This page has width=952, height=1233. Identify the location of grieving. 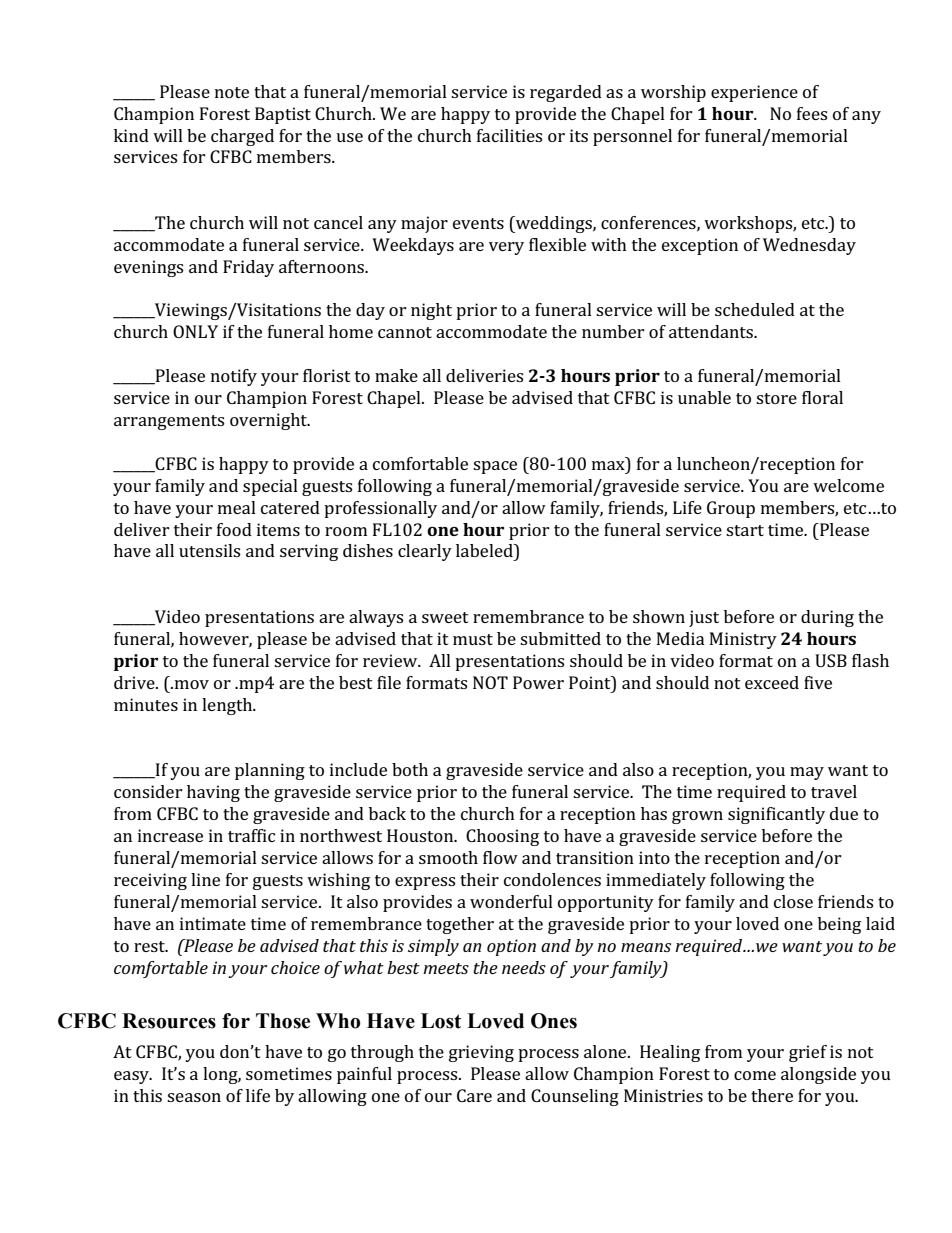
(481, 1053).
